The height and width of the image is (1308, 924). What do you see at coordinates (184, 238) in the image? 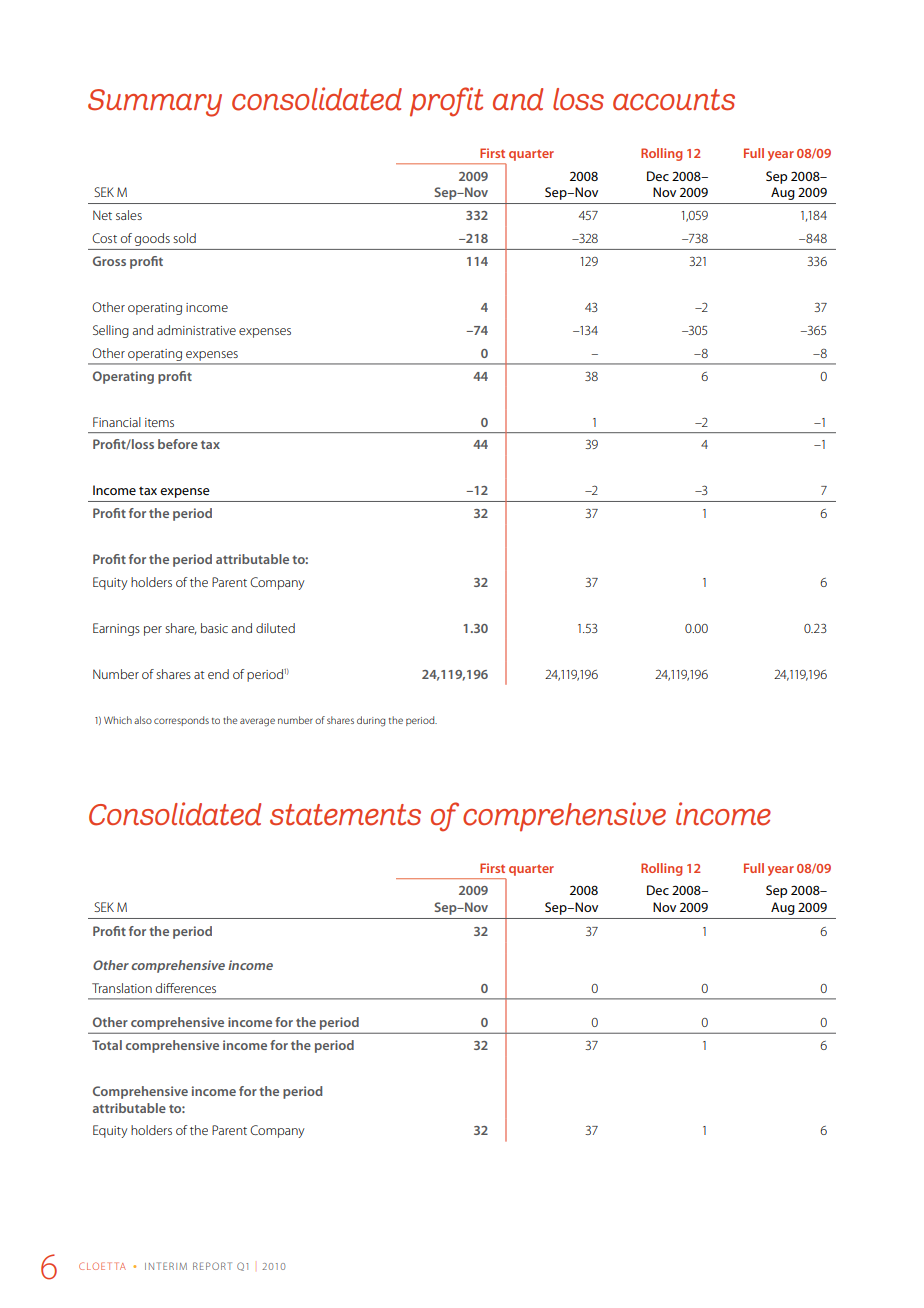
I see `sold` at bounding box center [184, 238].
